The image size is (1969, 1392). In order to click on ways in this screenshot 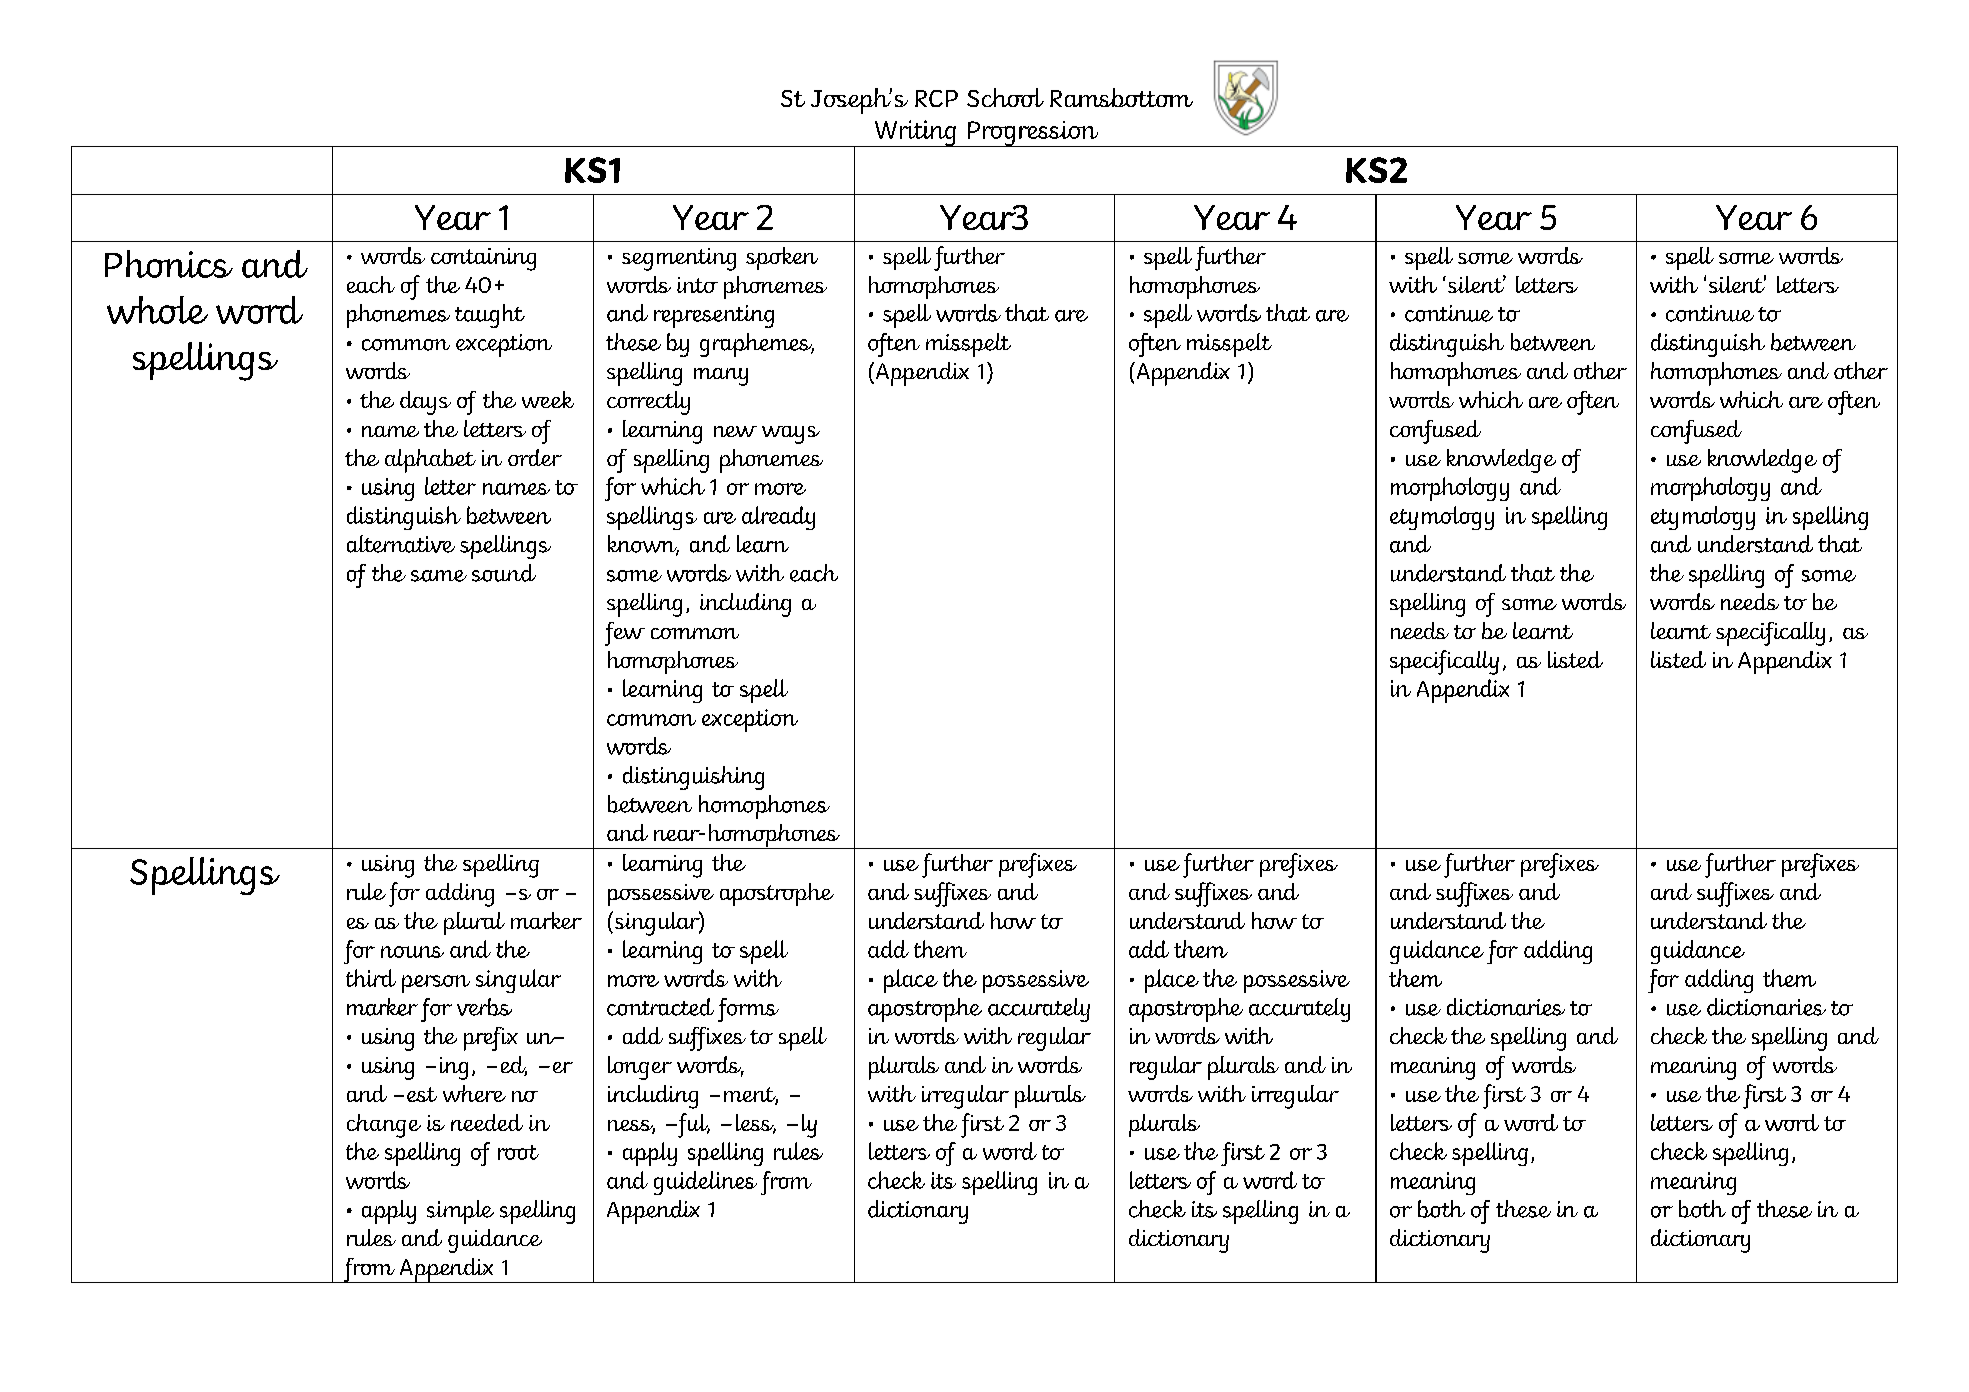, I will do `click(791, 435)`.
